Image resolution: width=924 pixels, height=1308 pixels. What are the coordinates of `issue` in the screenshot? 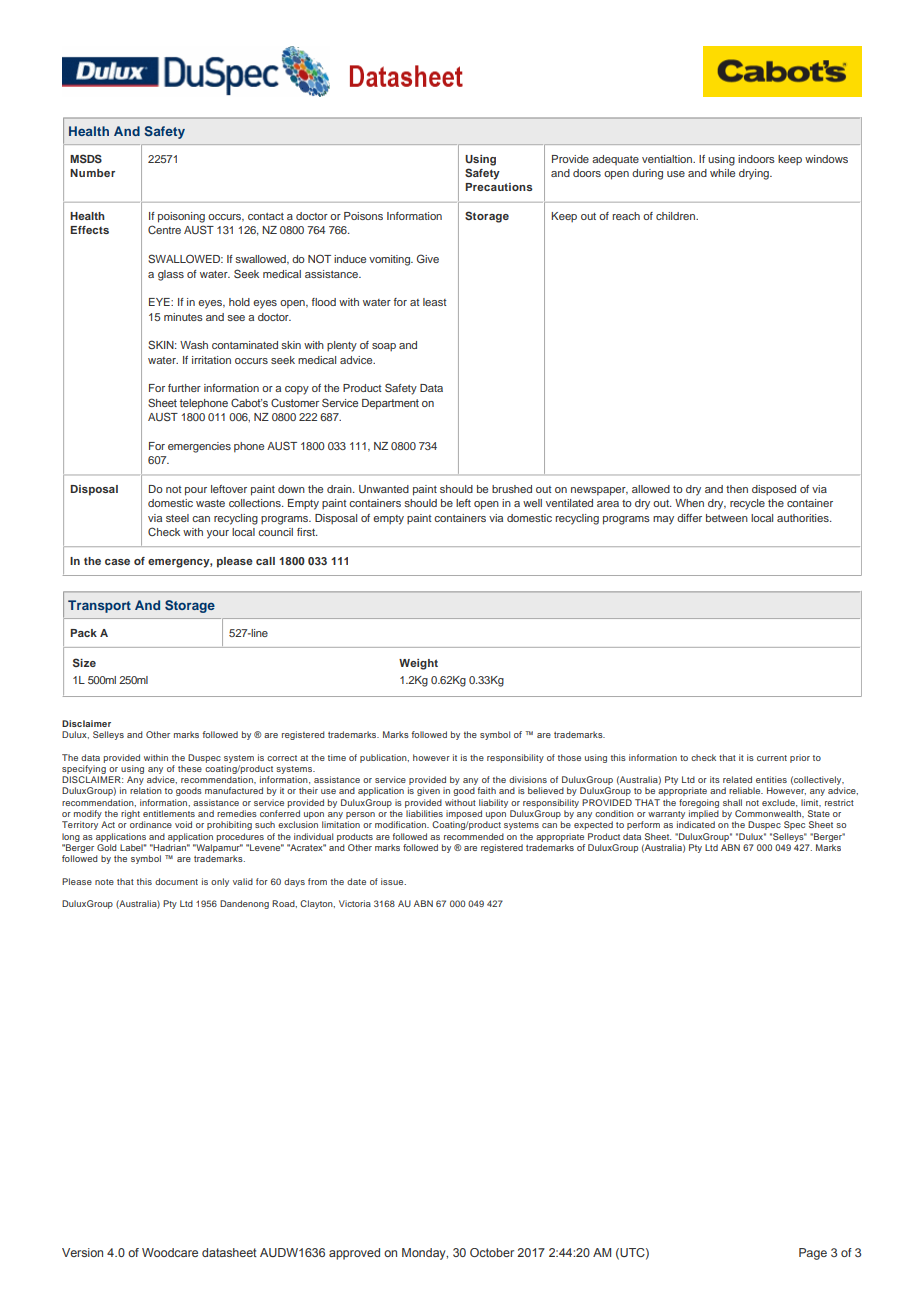 It's located at (393, 881).
